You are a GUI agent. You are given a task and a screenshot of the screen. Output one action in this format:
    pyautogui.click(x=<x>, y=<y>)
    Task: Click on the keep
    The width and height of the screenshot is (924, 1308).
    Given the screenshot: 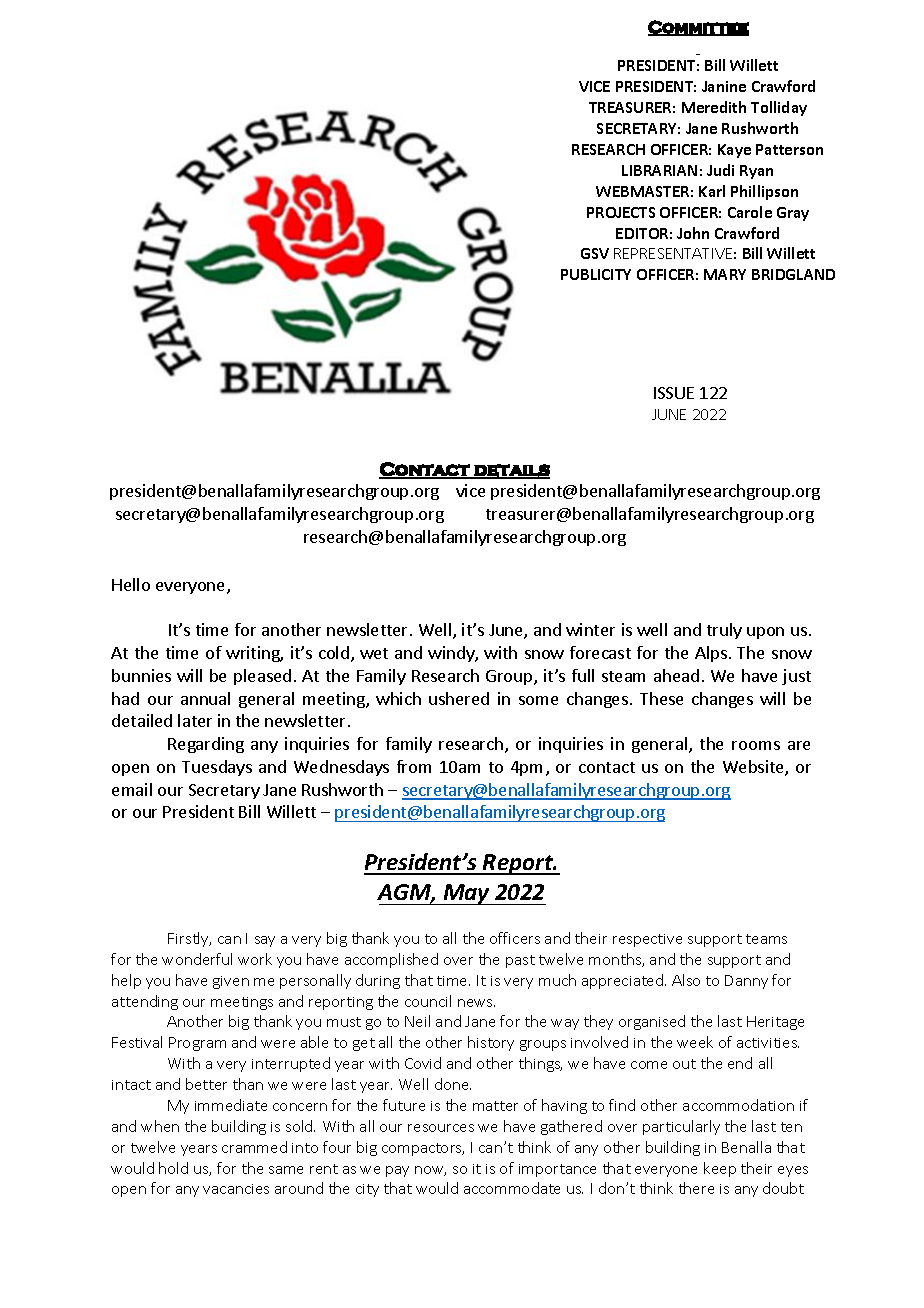 What is the action you would take?
    pyautogui.click(x=720, y=1169)
